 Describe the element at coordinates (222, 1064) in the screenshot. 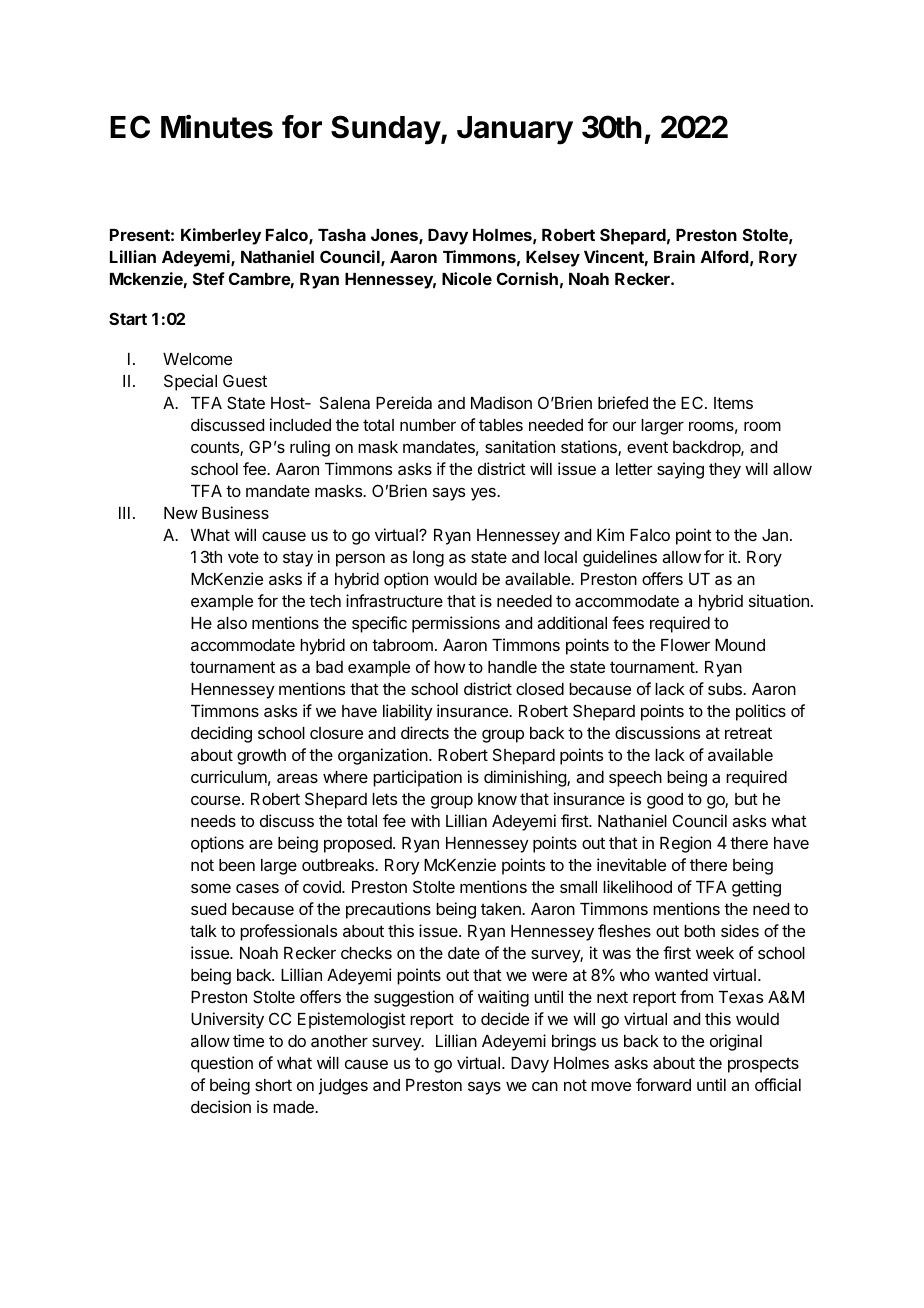

I see `question` at that location.
